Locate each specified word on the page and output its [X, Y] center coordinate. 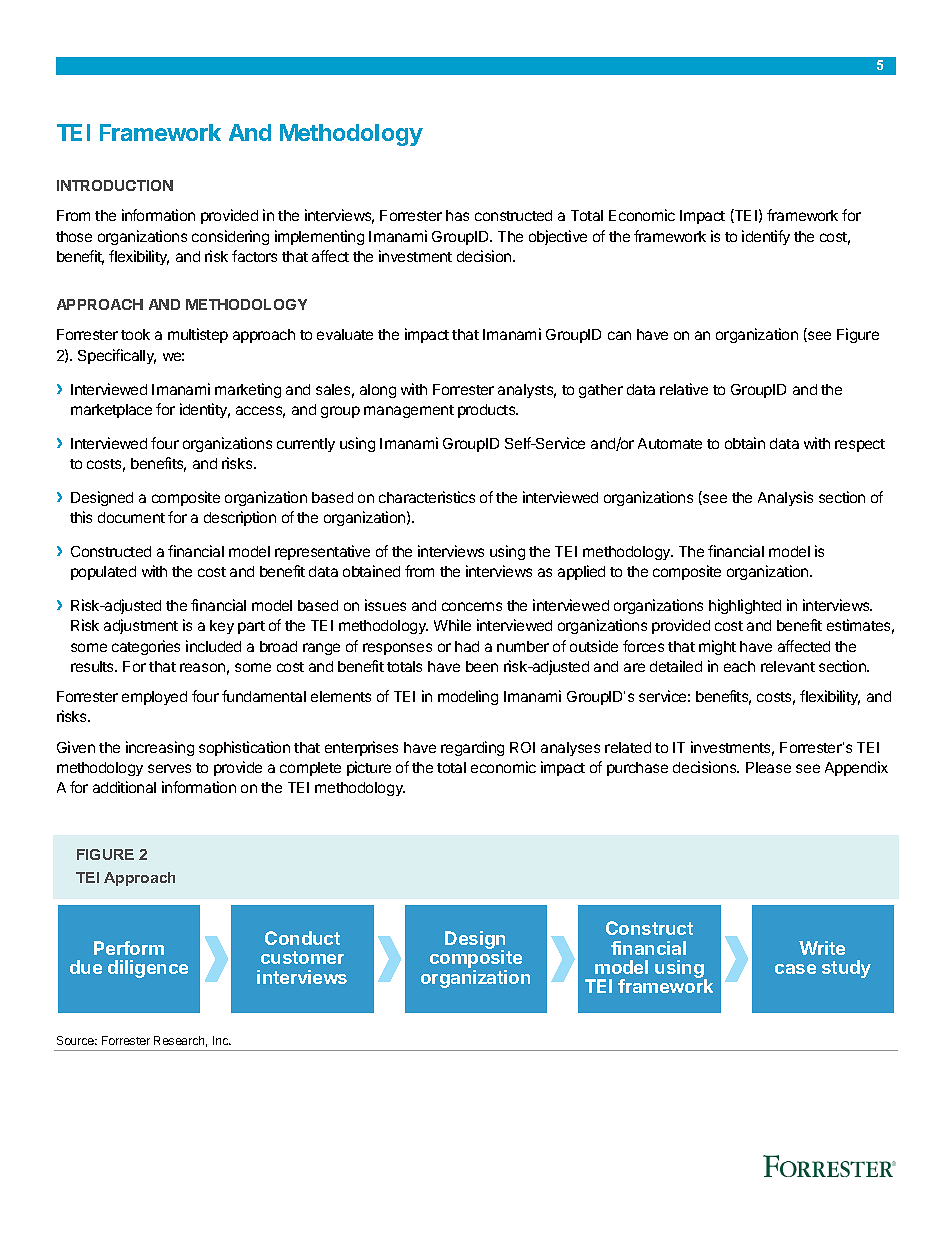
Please [768, 767]
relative [684, 389]
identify [766, 237]
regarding [472, 748]
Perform [129, 948]
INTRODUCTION [115, 185]
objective [558, 237]
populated [103, 573]
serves [169, 768]
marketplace [111, 411]
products [488, 411]
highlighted [745, 606]
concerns [472, 606]
